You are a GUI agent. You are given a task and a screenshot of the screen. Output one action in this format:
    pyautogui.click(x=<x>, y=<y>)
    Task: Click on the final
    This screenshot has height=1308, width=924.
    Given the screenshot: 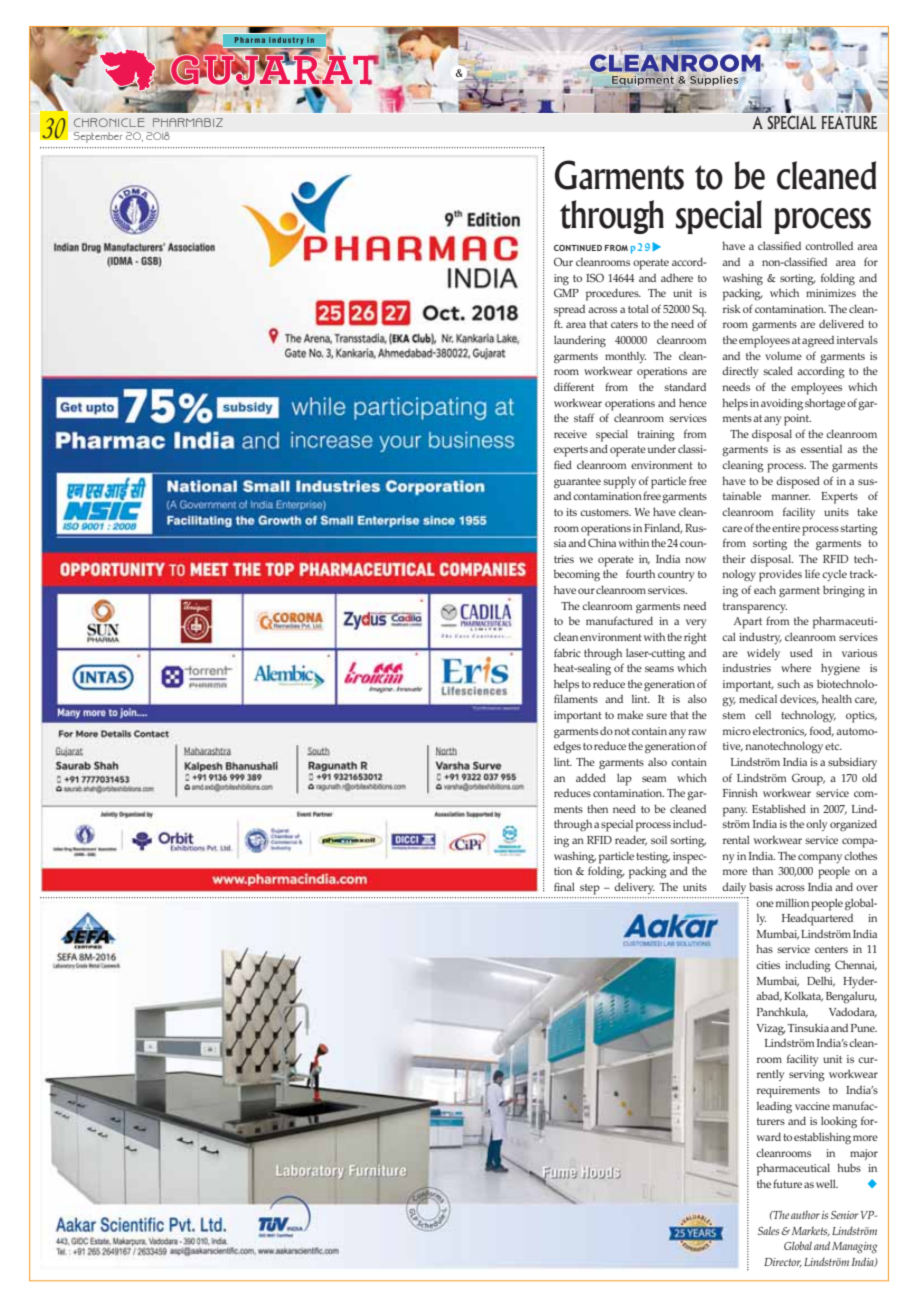 What is the action you would take?
    pyautogui.click(x=564, y=886)
